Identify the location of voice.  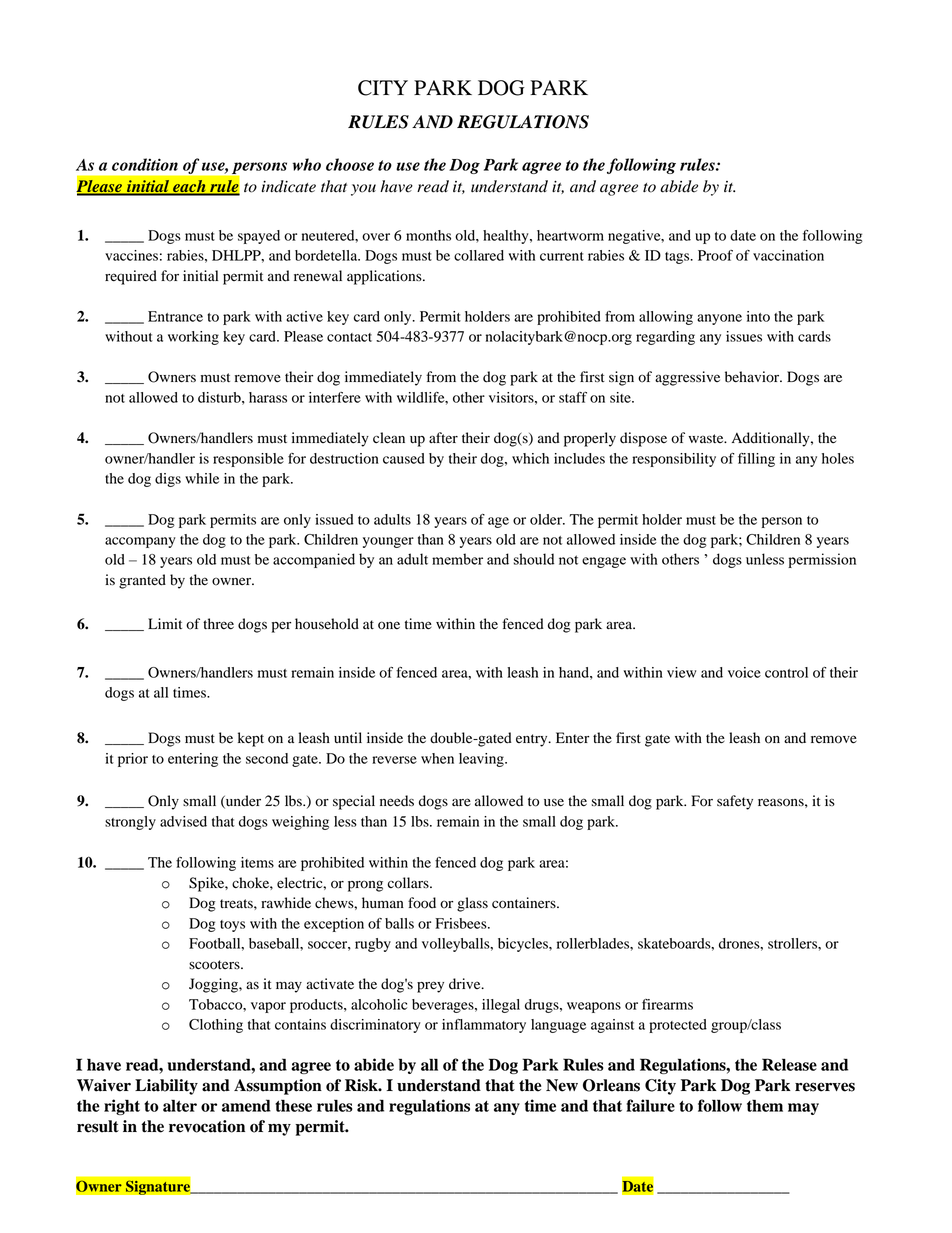
(744, 672).
